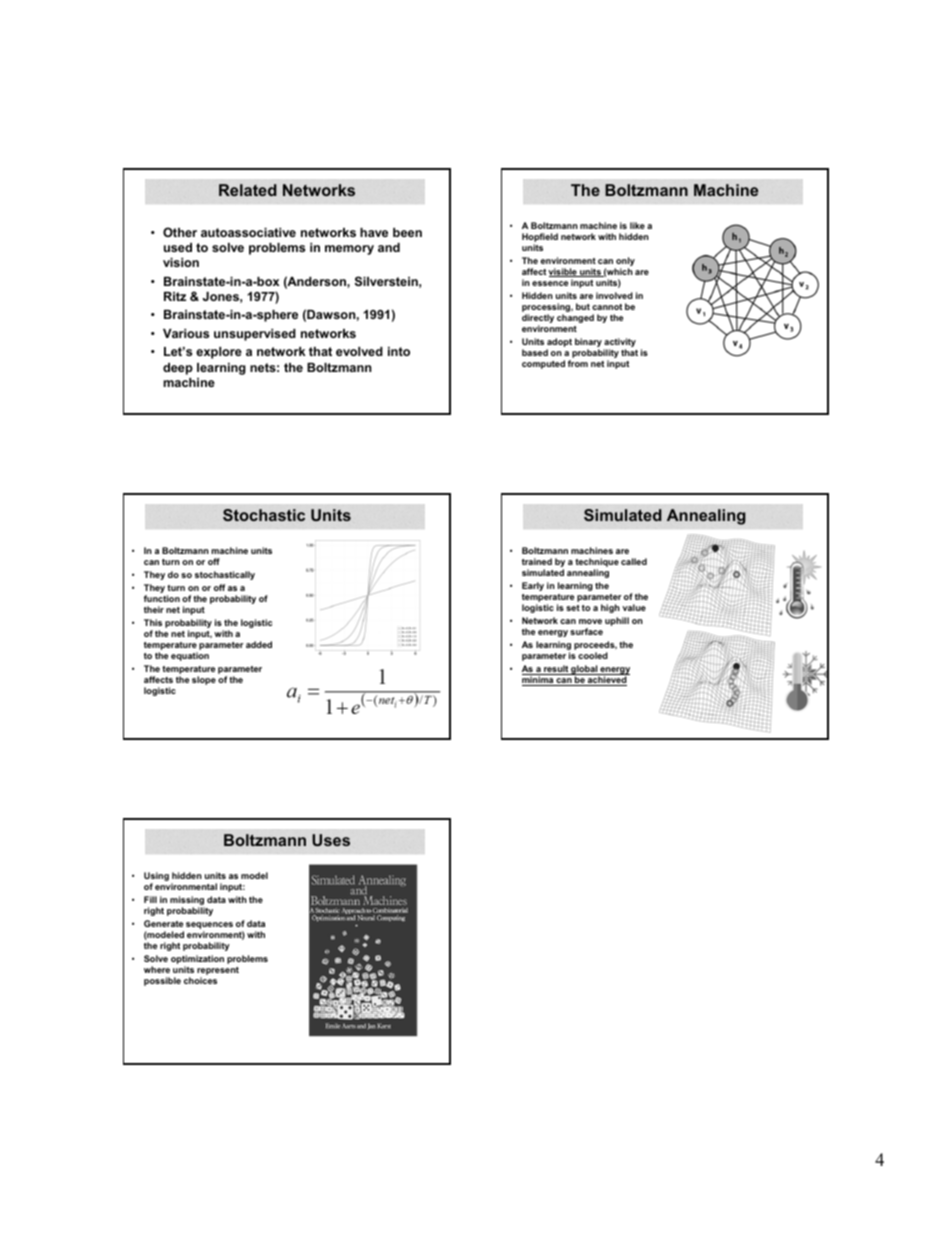  What do you see at coordinates (197, 961) in the screenshot?
I see `optimization` at bounding box center [197, 961].
